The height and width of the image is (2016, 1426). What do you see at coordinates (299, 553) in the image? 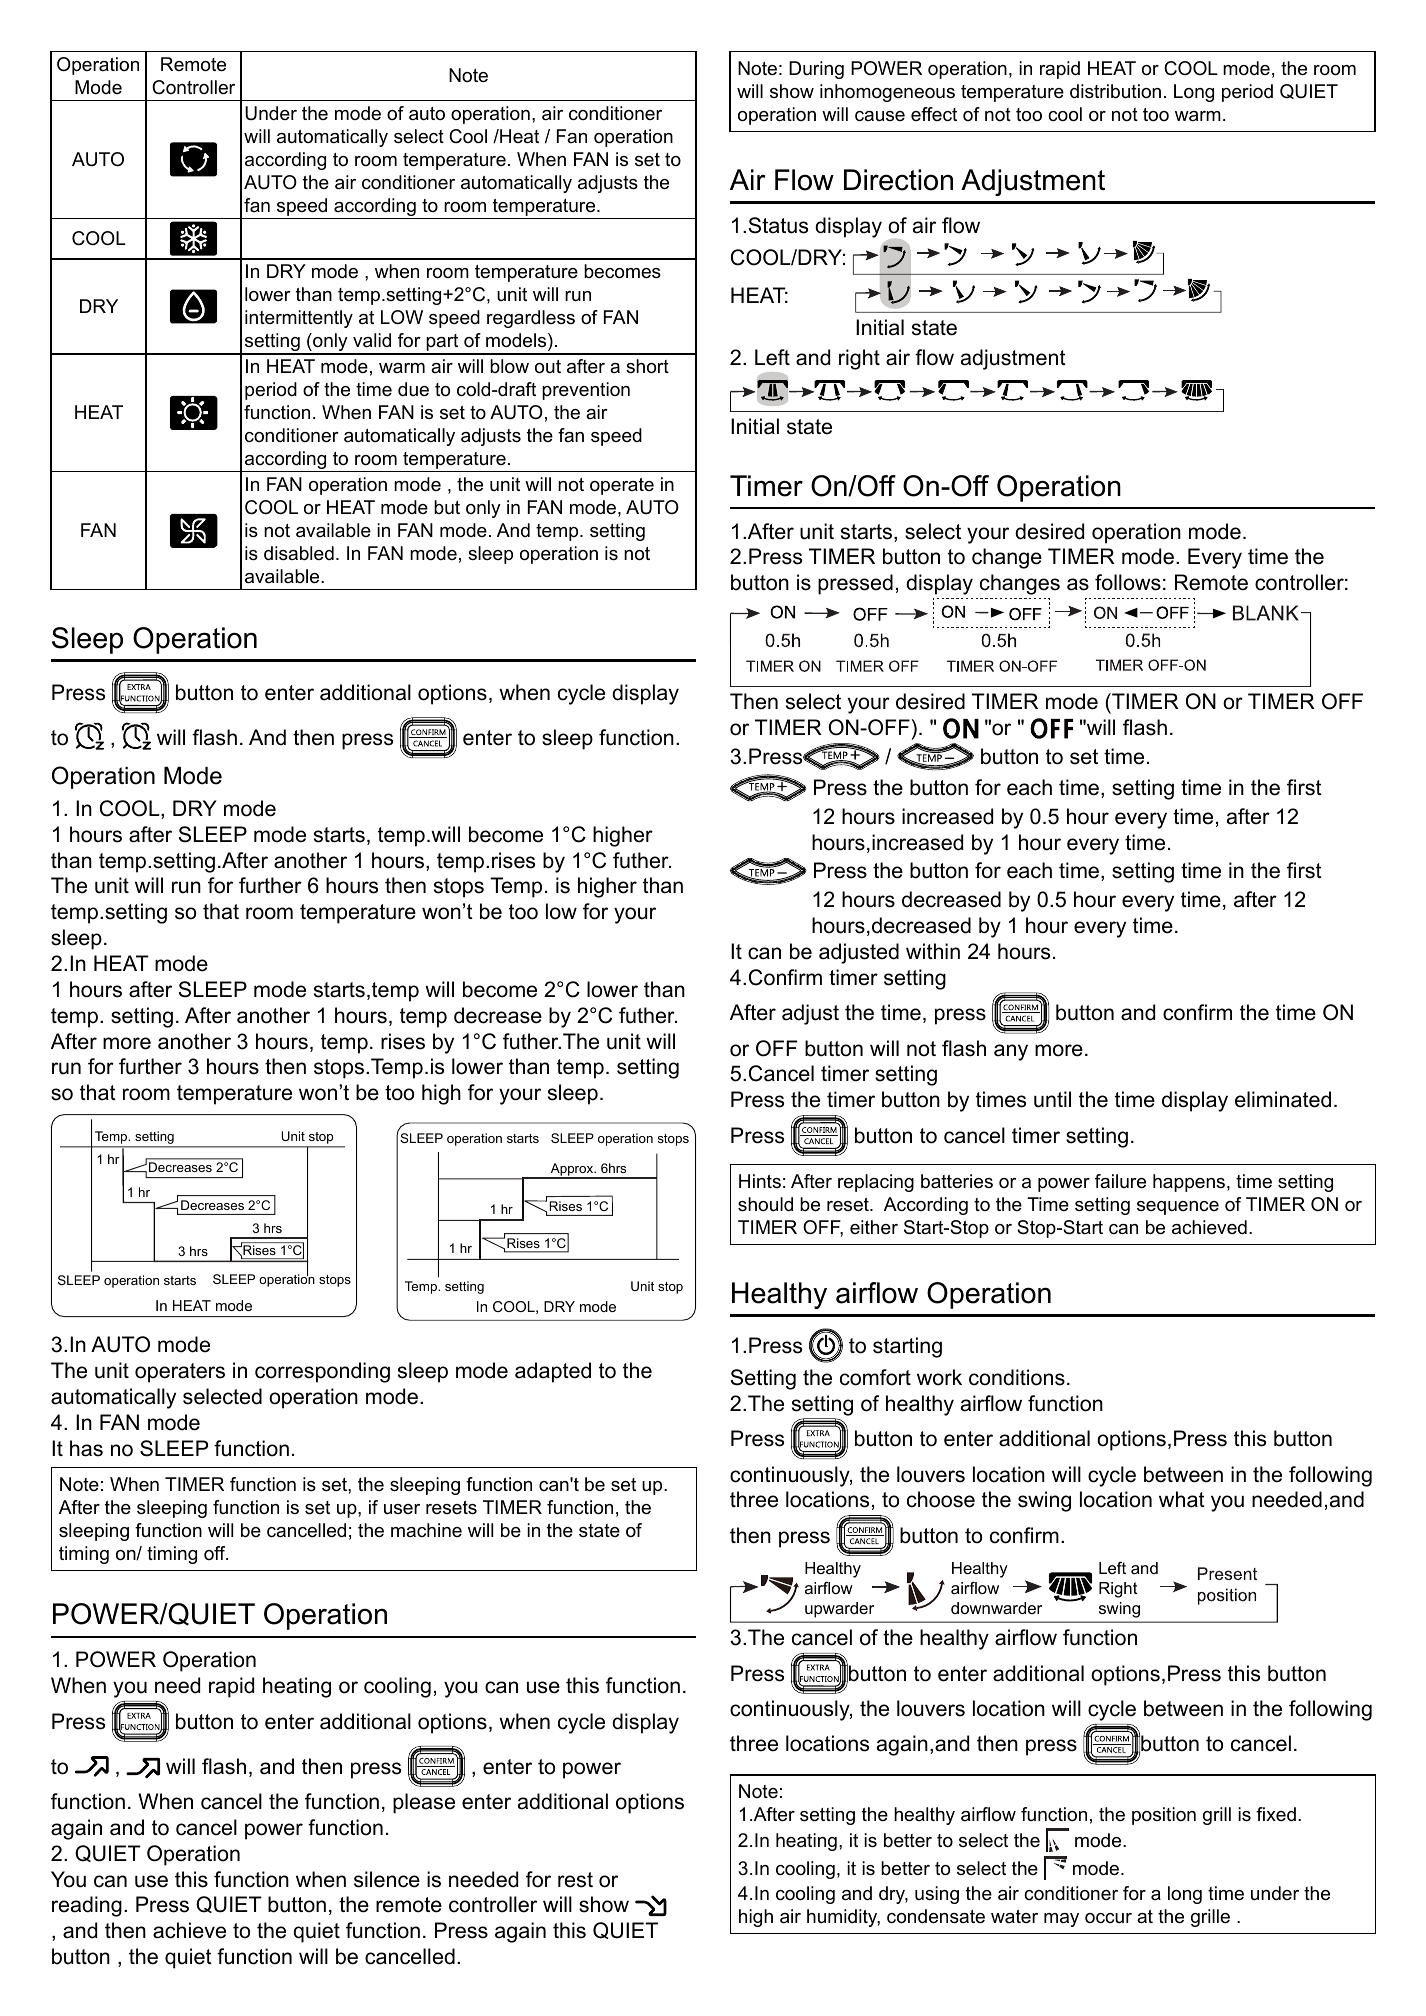
I see `disabled` at bounding box center [299, 553].
